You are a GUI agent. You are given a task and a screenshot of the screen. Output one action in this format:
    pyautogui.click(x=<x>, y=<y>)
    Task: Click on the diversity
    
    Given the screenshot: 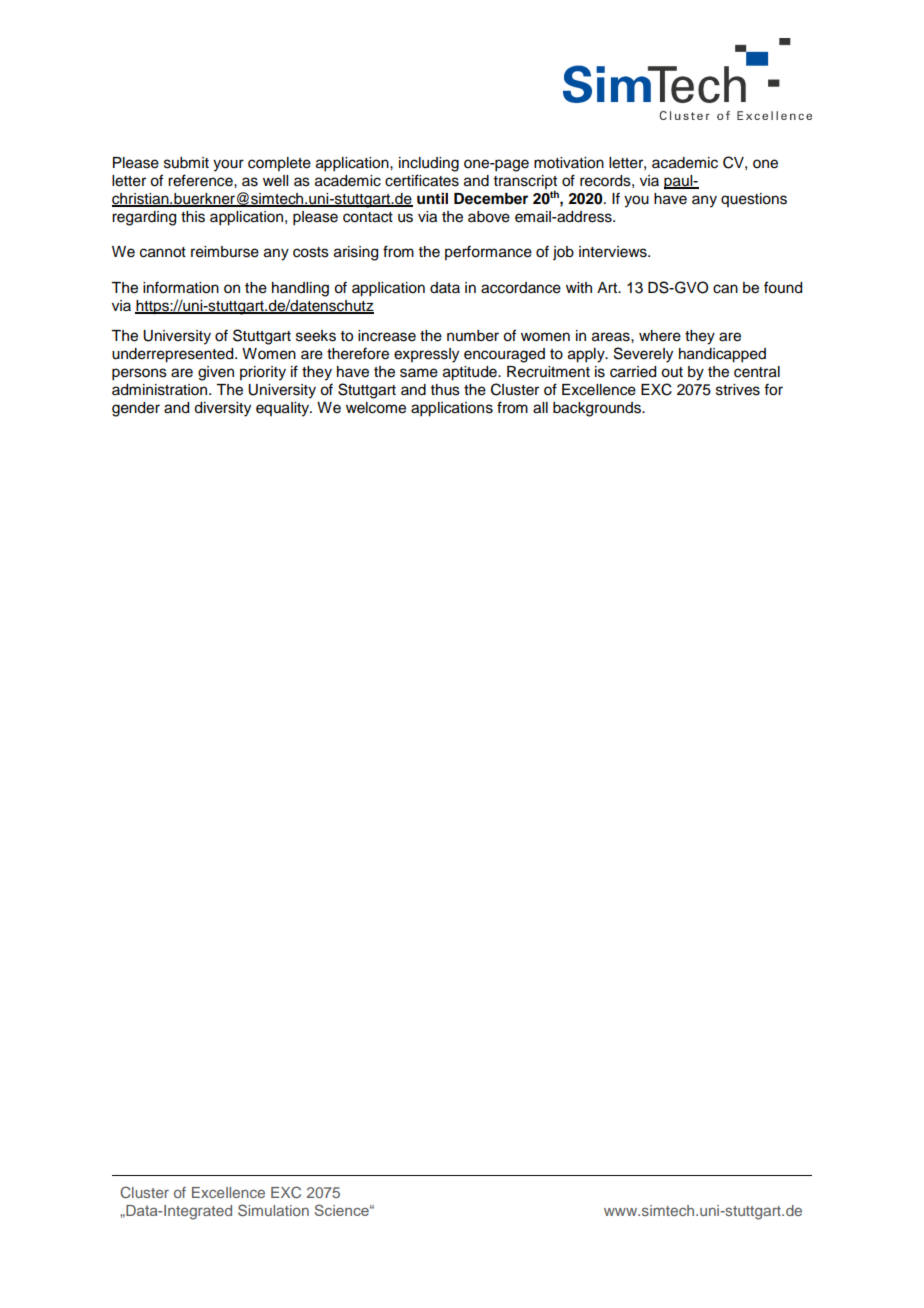 What is the action you would take?
    pyautogui.click(x=222, y=409)
